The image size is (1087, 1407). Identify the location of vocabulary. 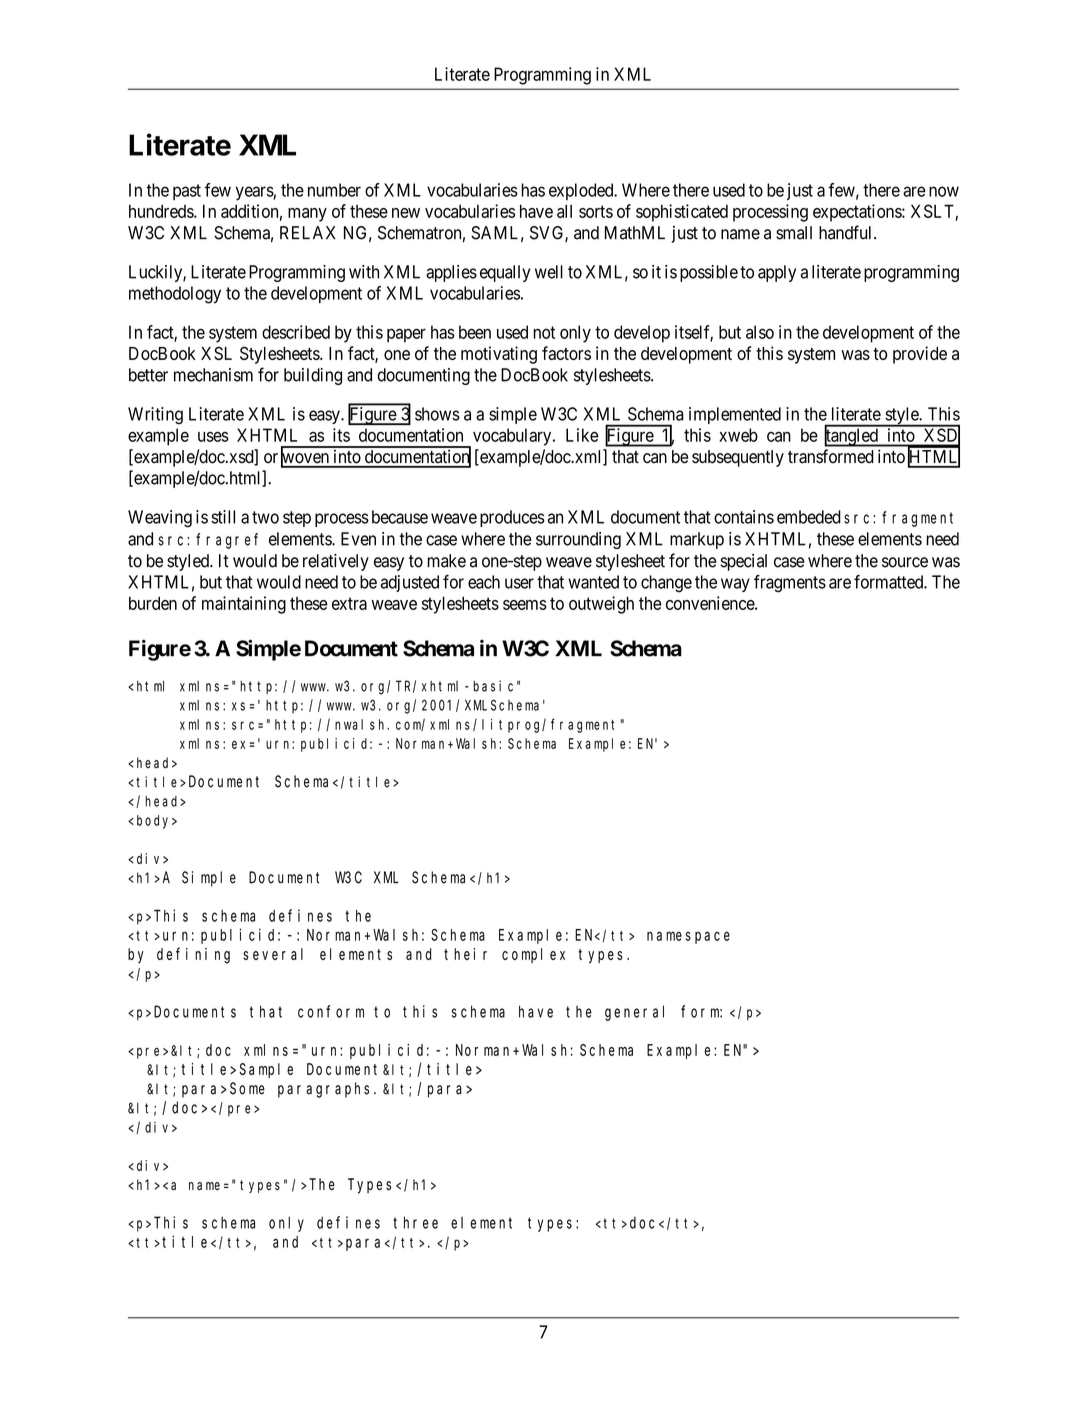
(513, 437).
